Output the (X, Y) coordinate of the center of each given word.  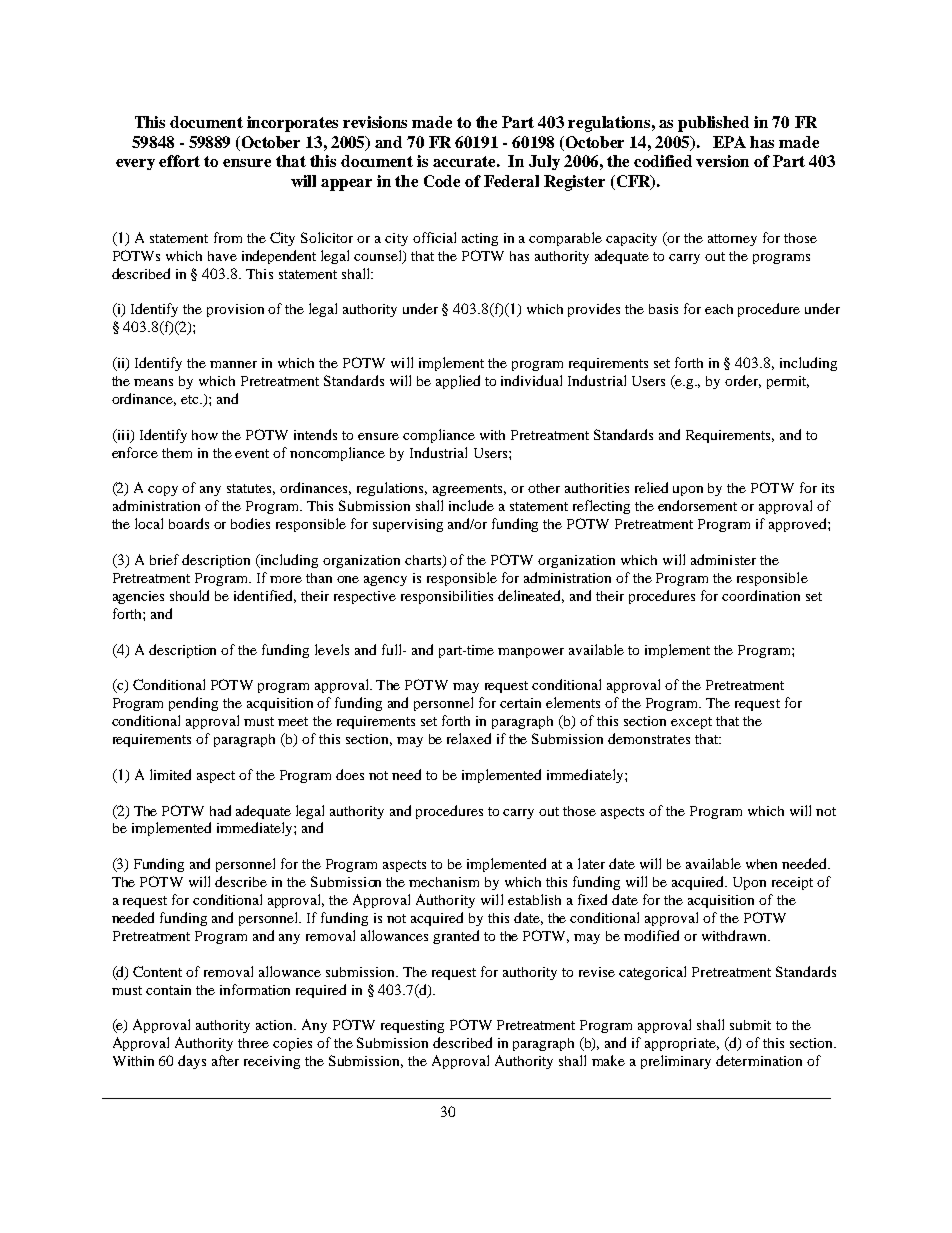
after (225, 1060)
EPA (729, 142)
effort (179, 161)
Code (442, 181)
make (608, 1060)
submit (750, 1025)
